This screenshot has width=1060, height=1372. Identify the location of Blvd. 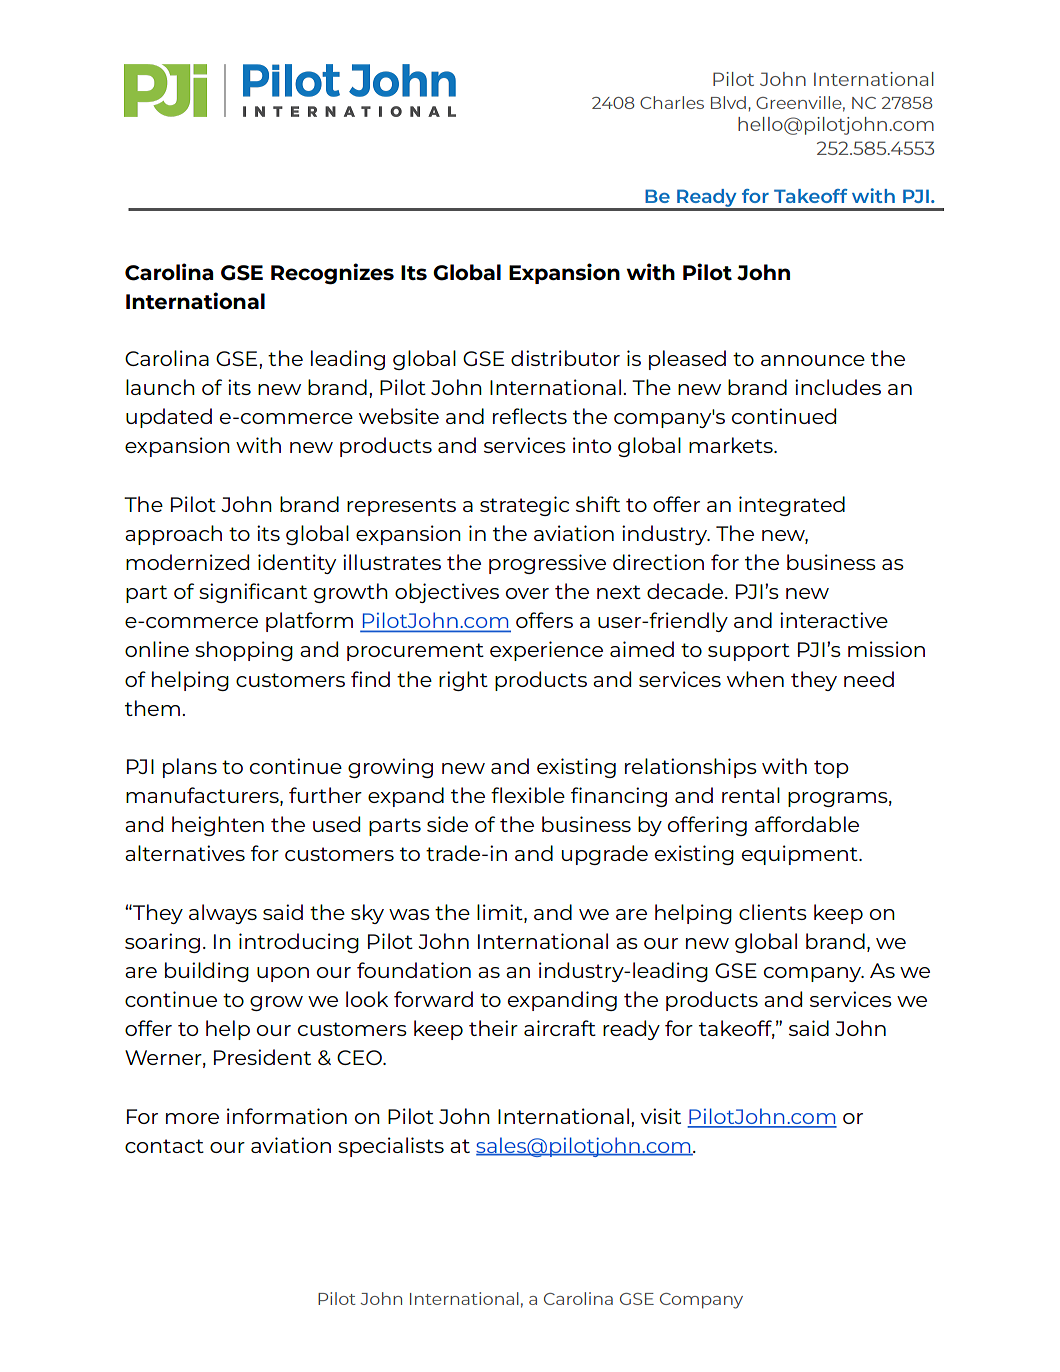
(728, 102).
